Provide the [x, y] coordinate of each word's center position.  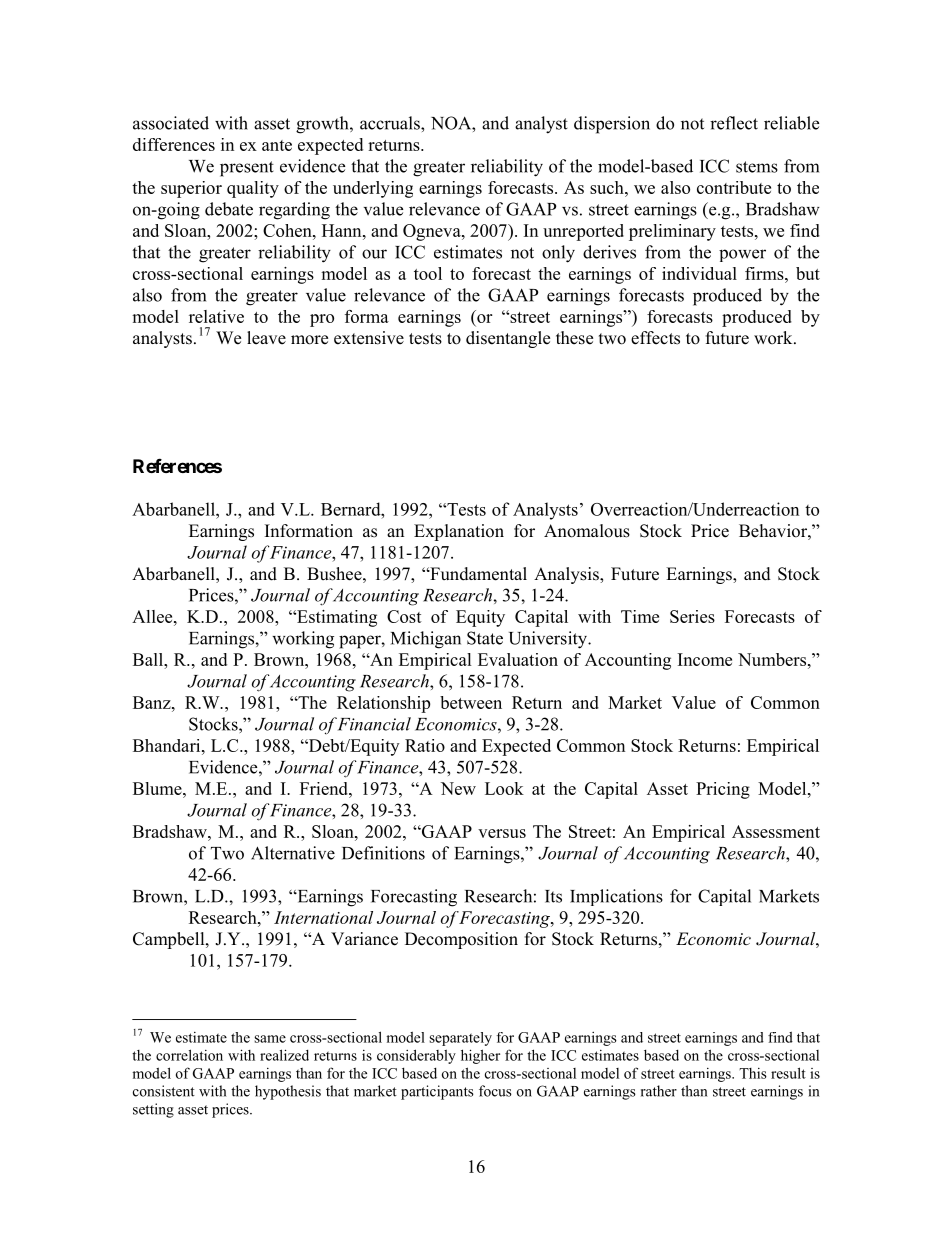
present [247, 169]
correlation [189, 1055]
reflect [734, 123]
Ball [149, 659]
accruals [391, 123]
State [485, 638]
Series [692, 616]
